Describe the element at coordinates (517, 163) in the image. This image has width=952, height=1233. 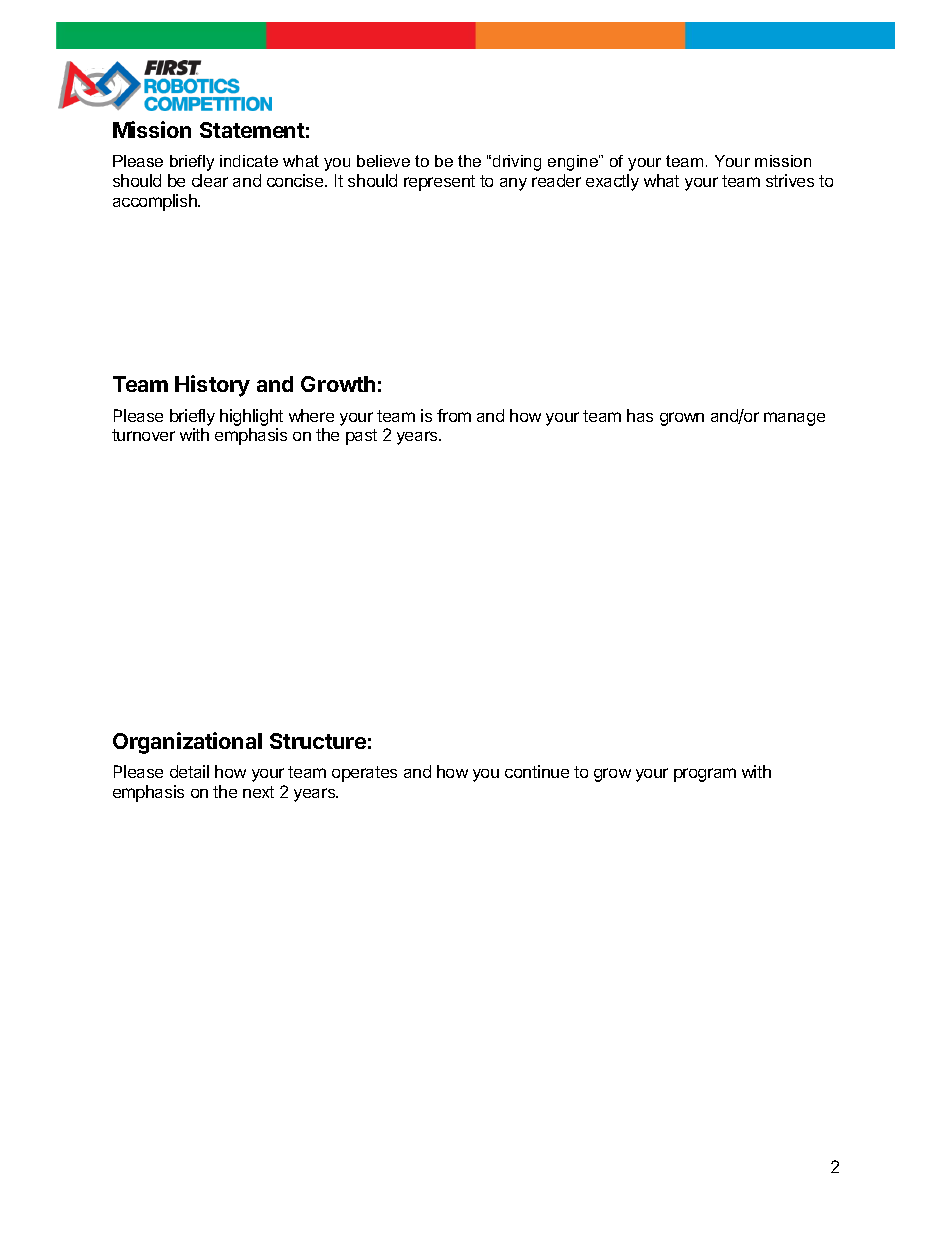
I see `driving` at that location.
